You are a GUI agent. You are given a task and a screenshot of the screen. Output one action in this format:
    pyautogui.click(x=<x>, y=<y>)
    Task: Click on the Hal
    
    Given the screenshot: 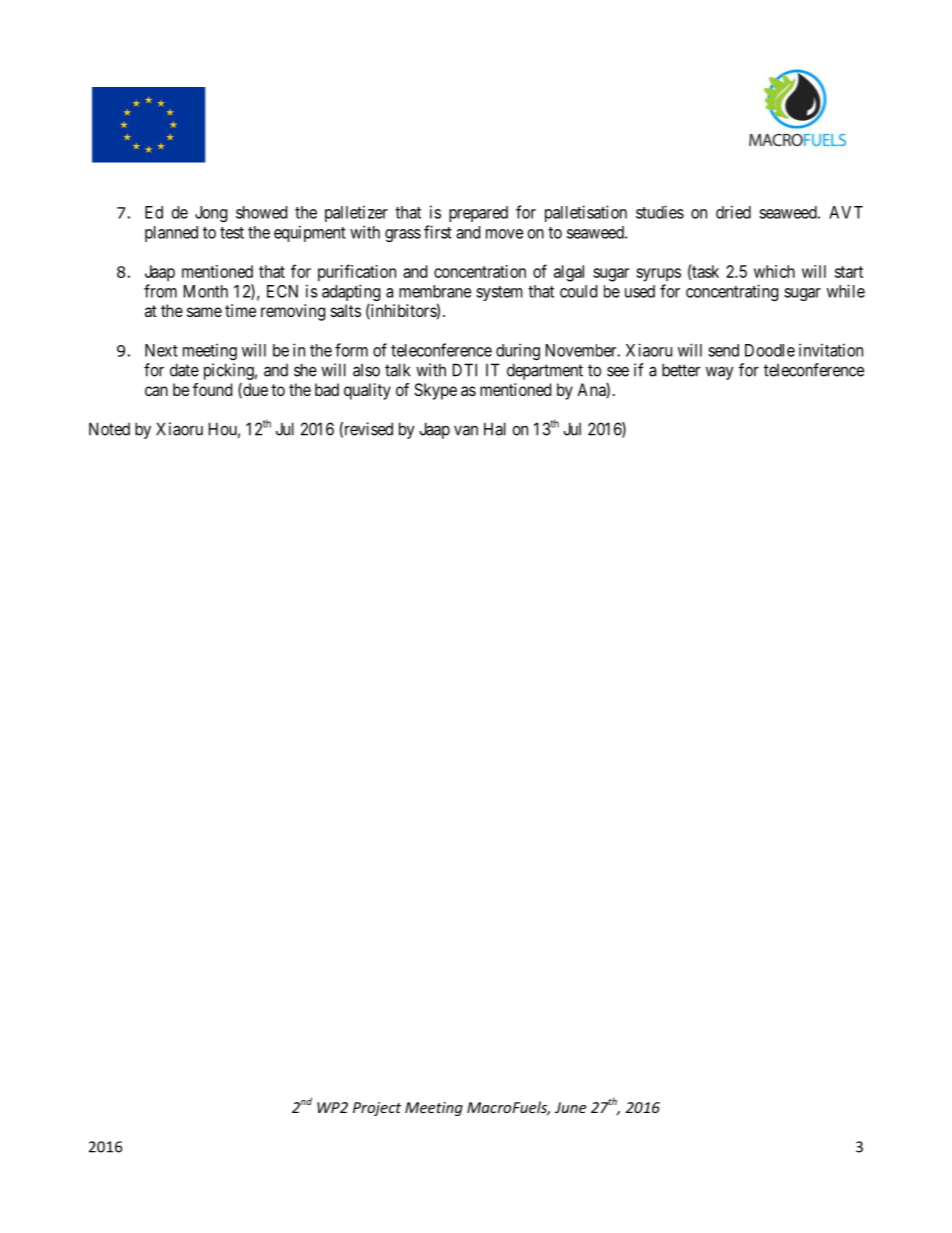 What is the action you would take?
    pyautogui.click(x=495, y=429)
